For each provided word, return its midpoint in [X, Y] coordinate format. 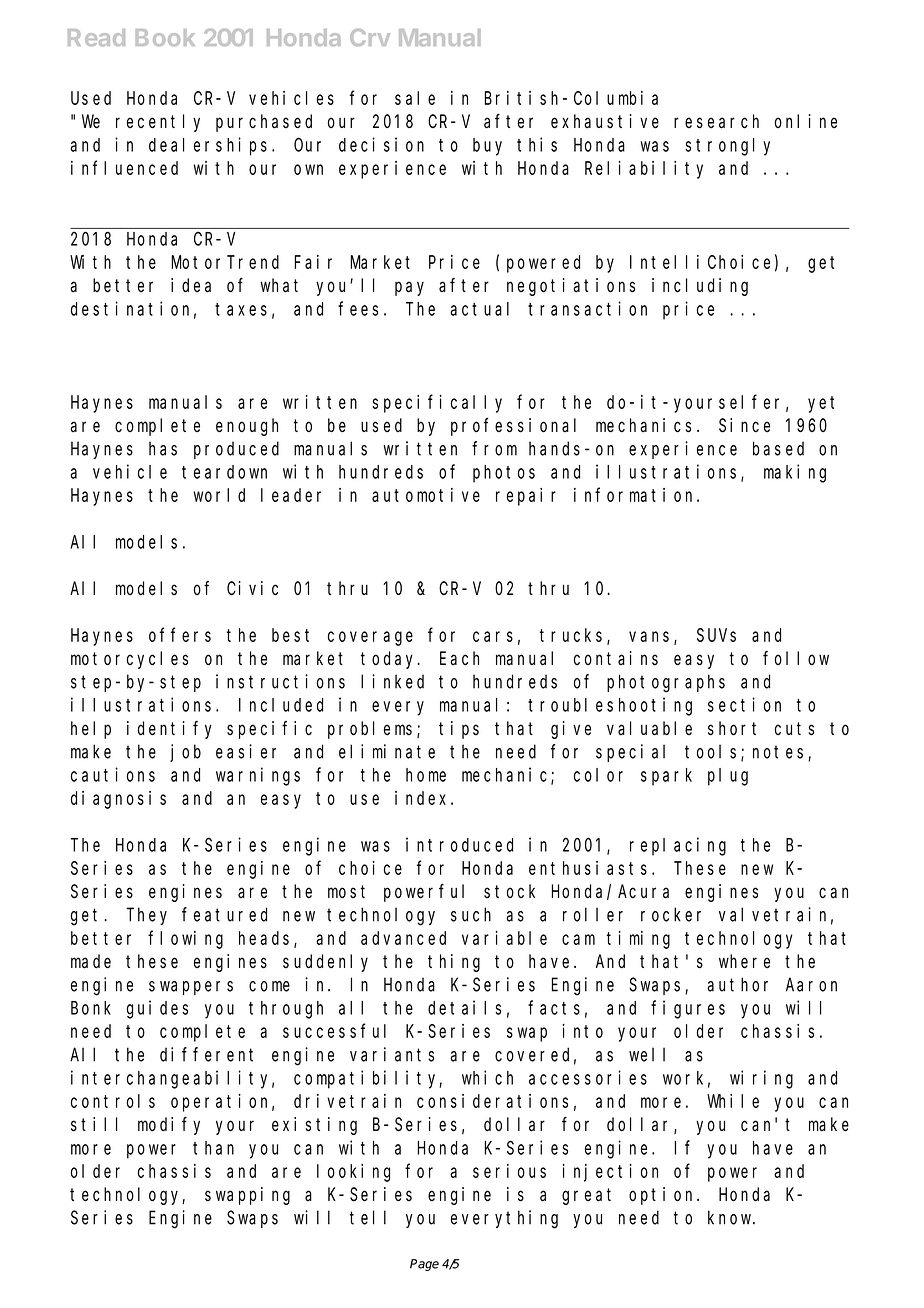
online [806, 121]
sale [415, 98]
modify [169, 1126]
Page [424, 1265]
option [663, 1196]
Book [165, 37]
